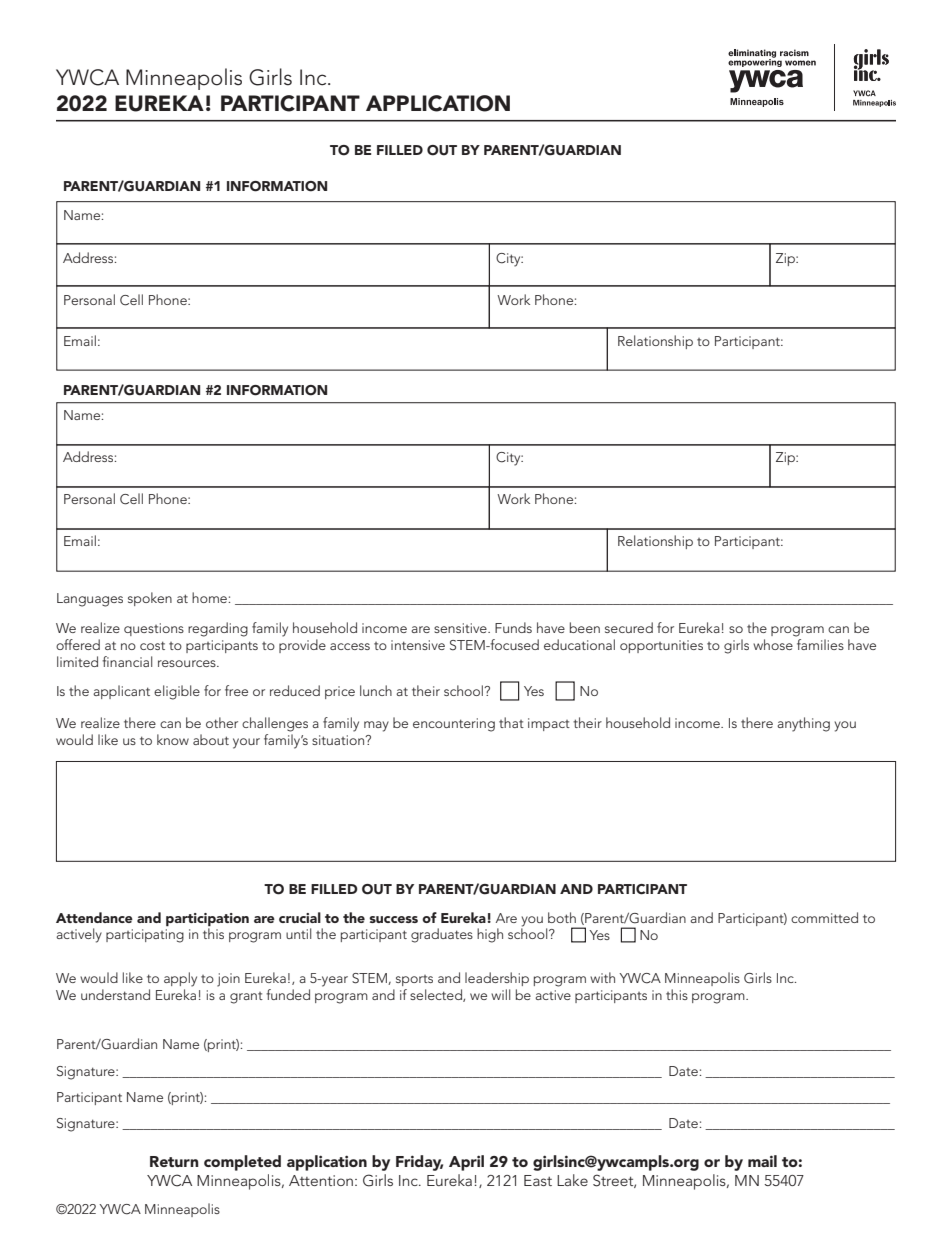 This document has width=952, height=1233. Describe the element at coordinates (414, 980) in the document. I see `sports` at that location.
